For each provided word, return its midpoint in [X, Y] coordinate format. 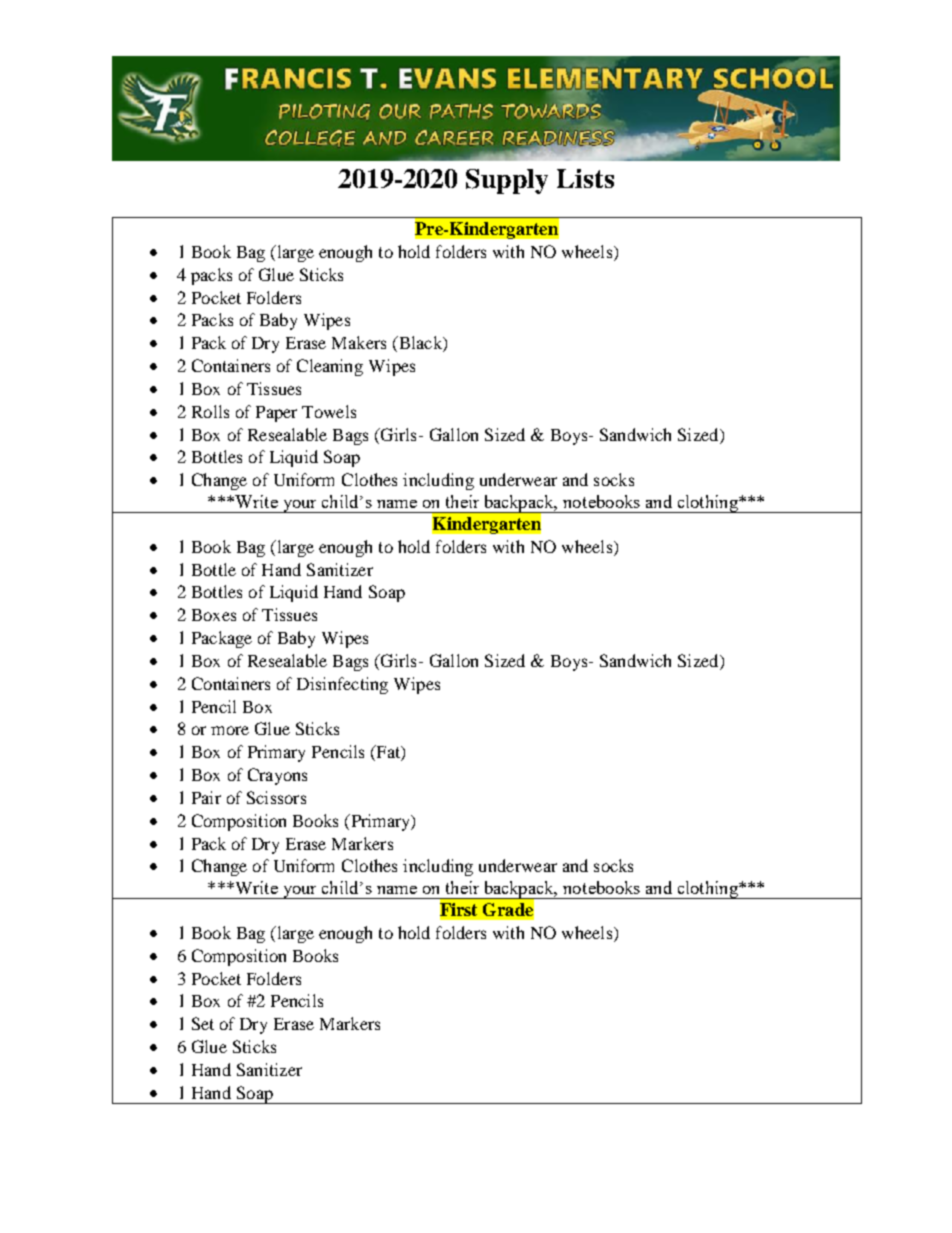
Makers [359, 342]
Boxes [214, 615]
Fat [388, 753]
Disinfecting [342, 685]
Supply [507, 181]
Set [203, 1023]
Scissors [276, 797]
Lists [585, 178]
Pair [206, 797]
